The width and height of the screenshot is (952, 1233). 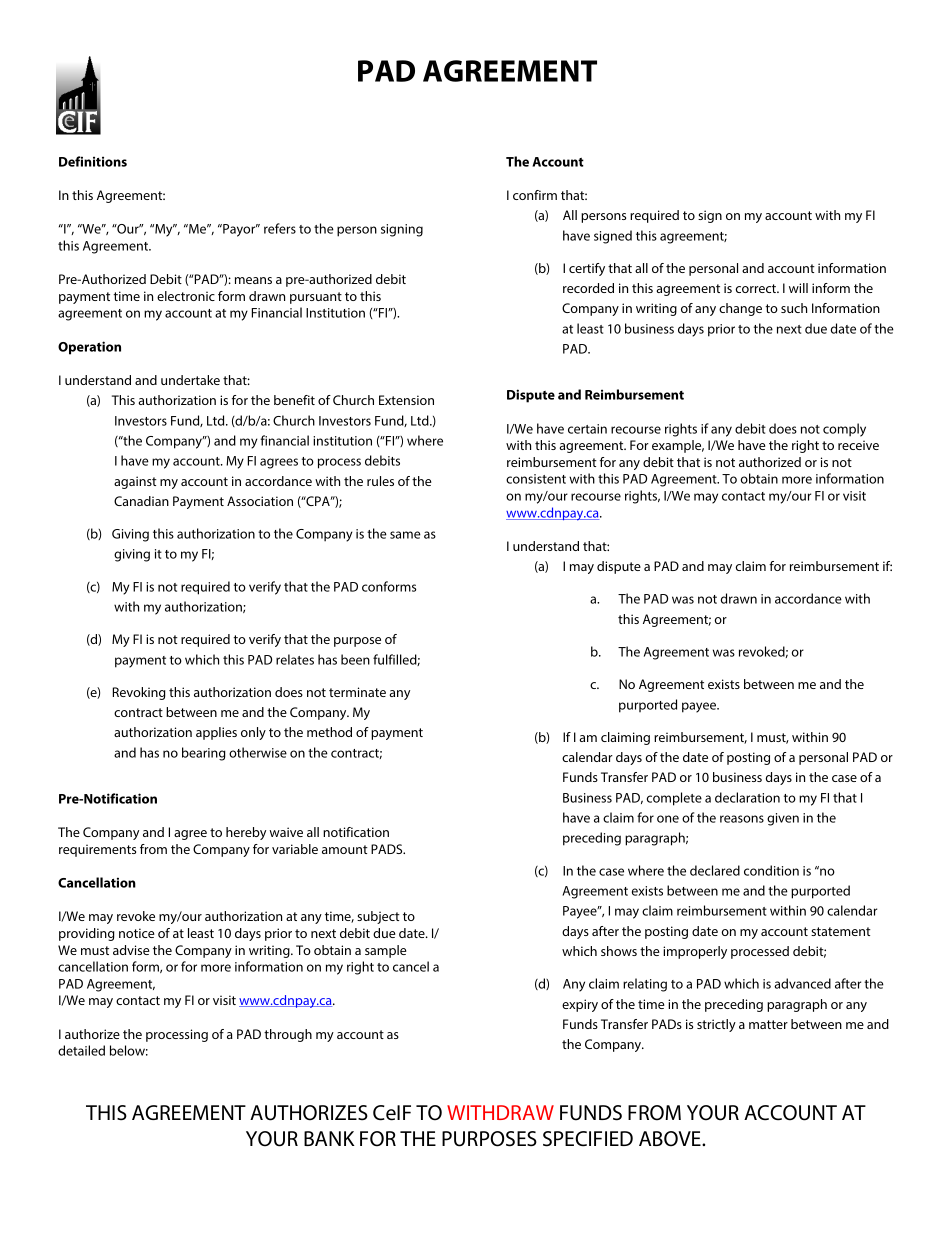 What do you see at coordinates (81, 1050) in the screenshot?
I see `detailed` at bounding box center [81, 1050].
